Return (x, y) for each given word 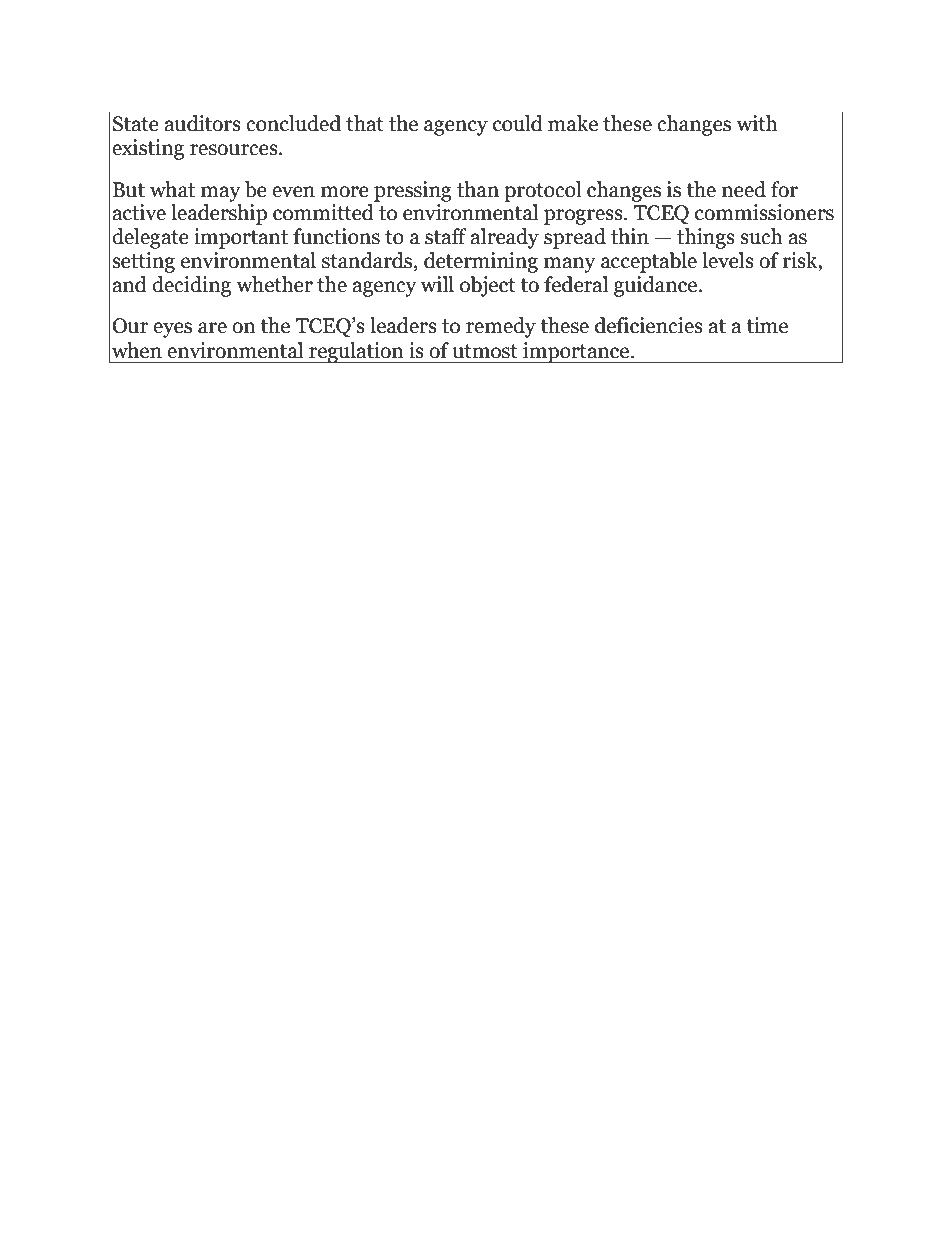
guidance (657, 286)
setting (143, 262)
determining (481, 262)
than (478, 189)
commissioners (764, 212)
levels (728, 260)
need (744, 189)
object (488, 286)
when (137, 350)
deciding (191, 286)
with (757, 123)
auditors (202, 123)
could (518, 123)
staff (446, 236)
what (172, 189)
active (139, 212)
